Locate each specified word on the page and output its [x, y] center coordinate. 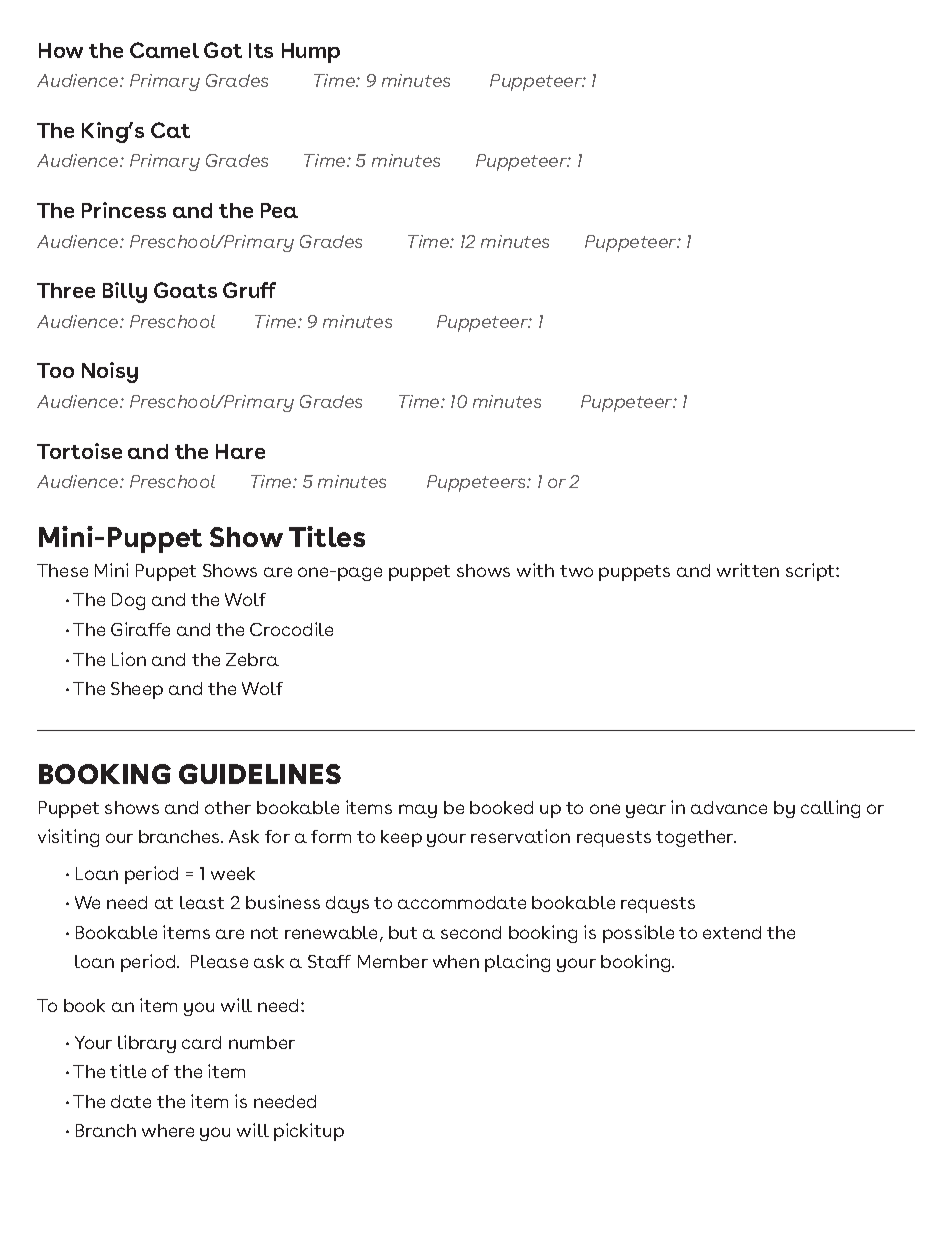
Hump [311, 53]
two [576, 571]
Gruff [249, 290]
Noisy [110, 372]
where [168, 1130]
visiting [68, 838]
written [748, 570]
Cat [170, 130]
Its [261, 50]
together [696, 838]
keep [401, 838]
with [535, 570]
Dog [128, 601]
